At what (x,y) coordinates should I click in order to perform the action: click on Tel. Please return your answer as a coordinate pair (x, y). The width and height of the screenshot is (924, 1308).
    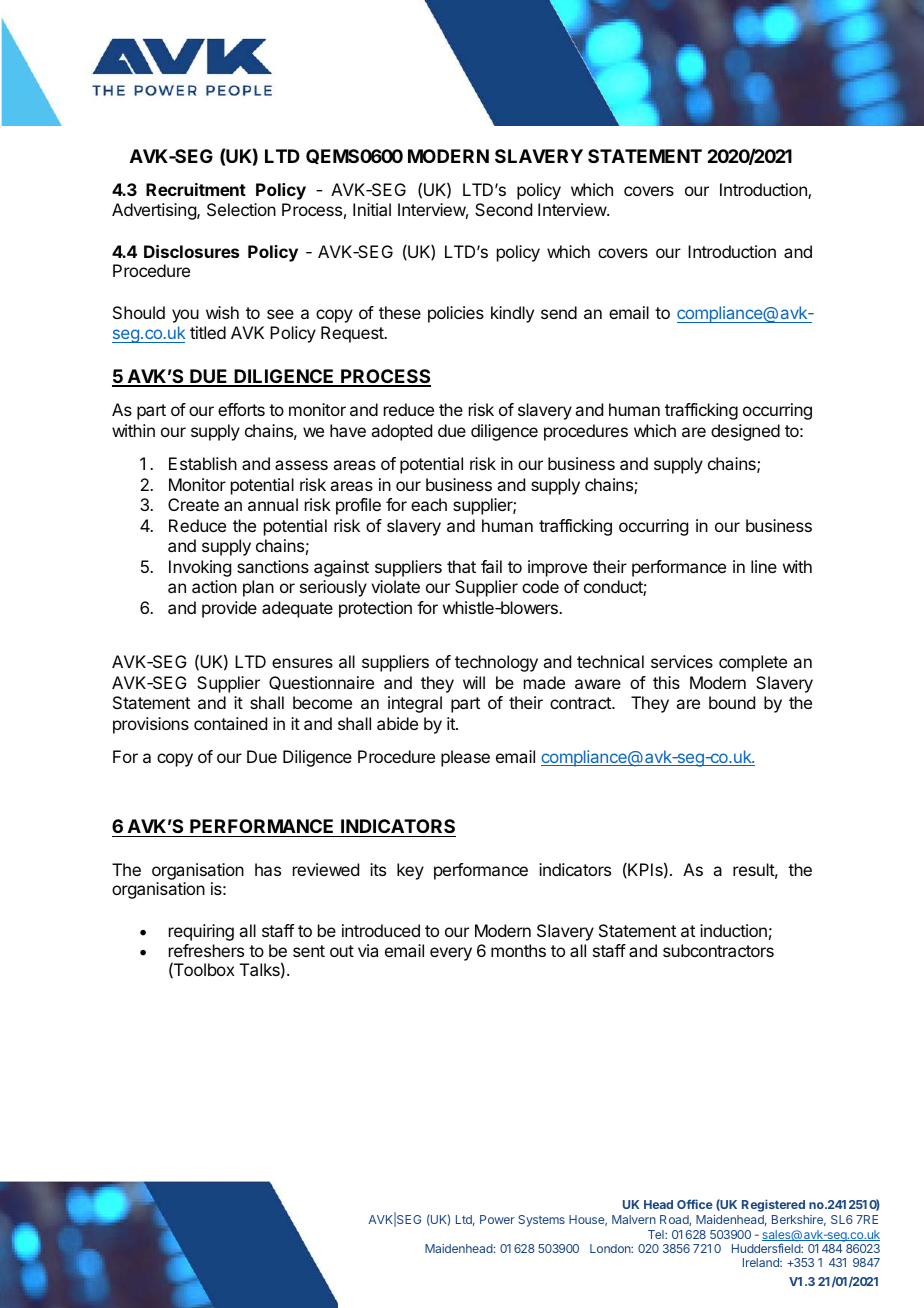
    Looking at the image, I should click on (657, 1234).
